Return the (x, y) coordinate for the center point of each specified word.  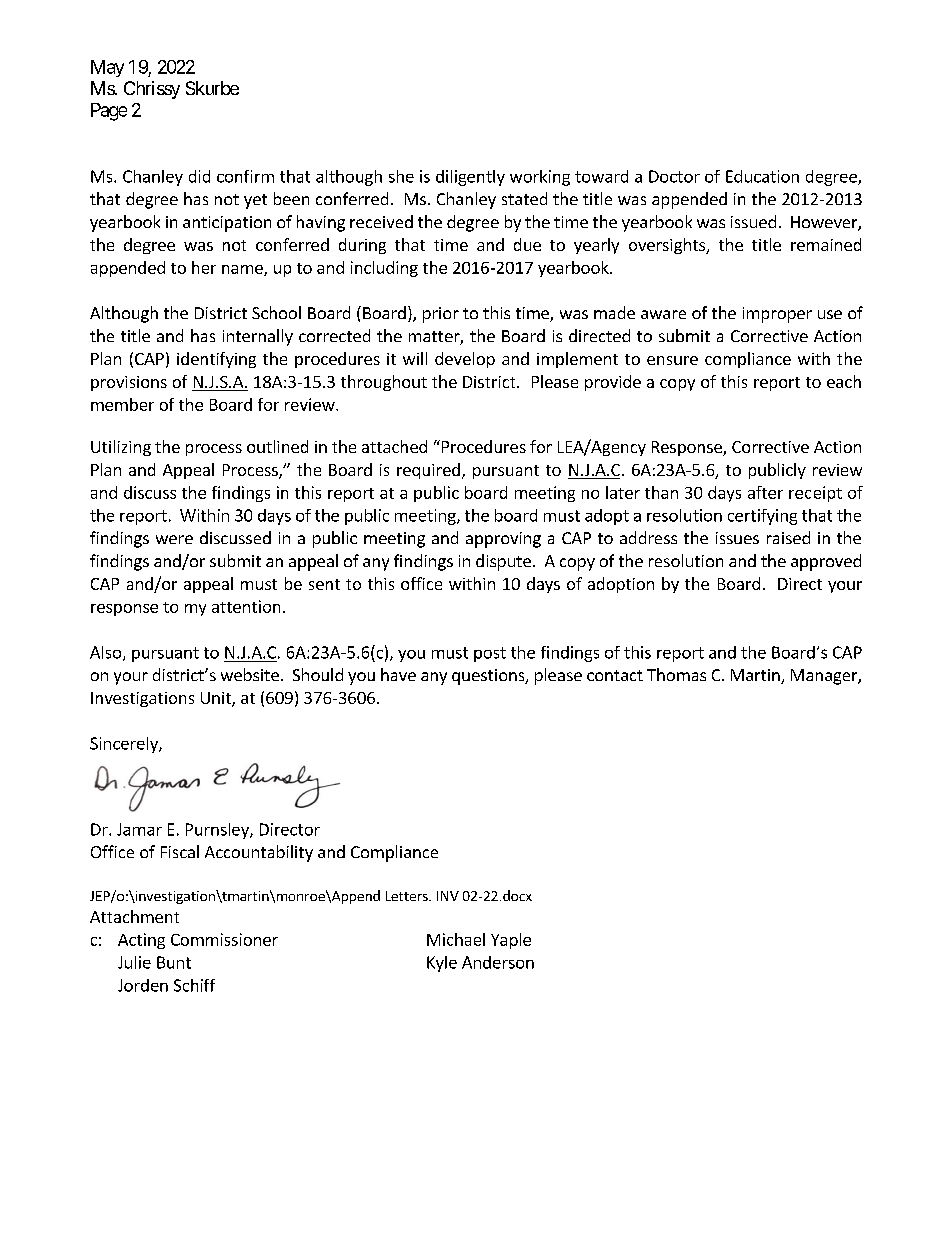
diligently (470, 178)
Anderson (498, 962)
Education (762, 176)
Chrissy (152, 90)
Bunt (174, 962)
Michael (456, 939)
